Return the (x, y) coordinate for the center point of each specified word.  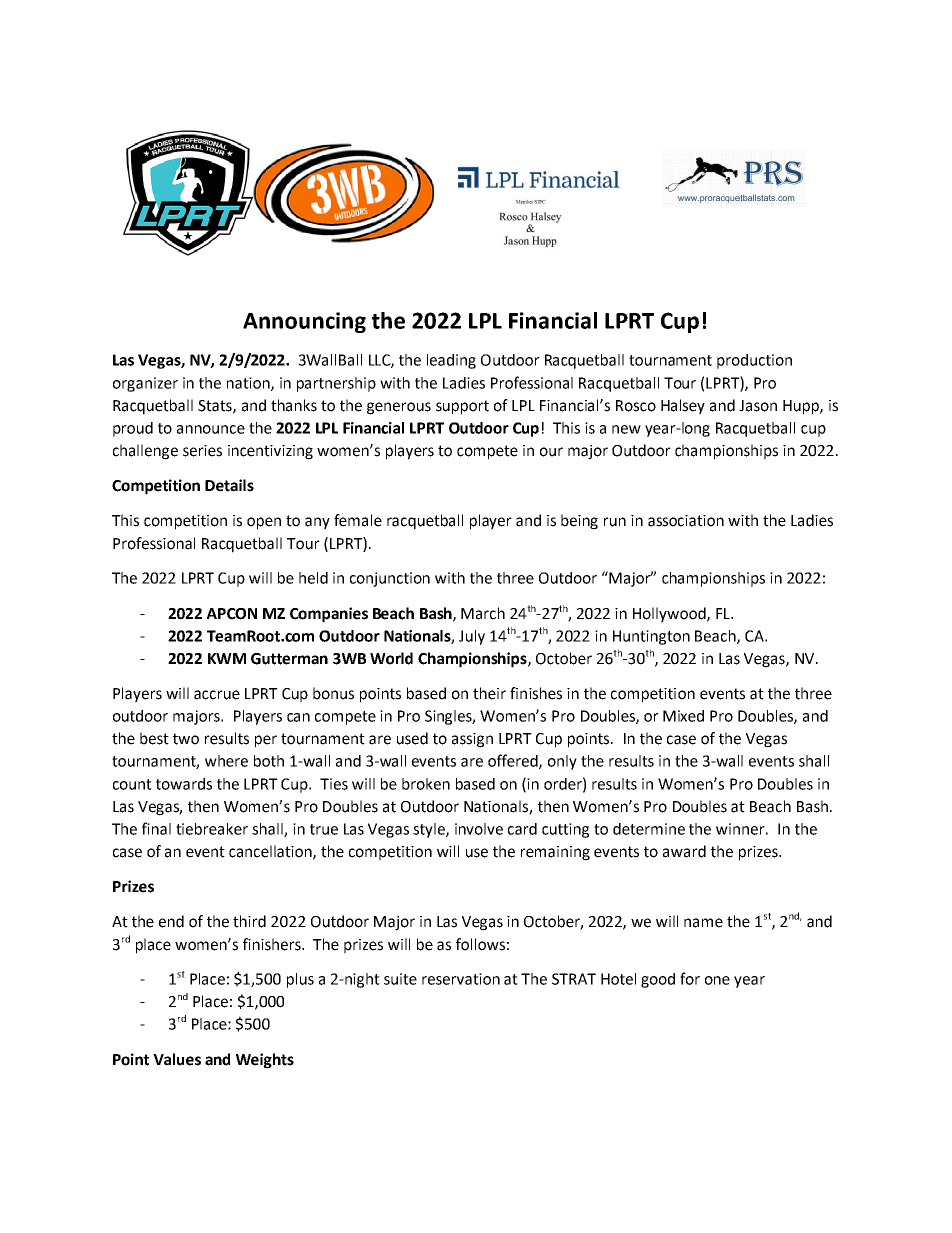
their (489, 693)
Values (177, 1059)
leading (451, 361)
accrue (217, 695)
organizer (145, 384)
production (754, 361)
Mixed (683, 716)
